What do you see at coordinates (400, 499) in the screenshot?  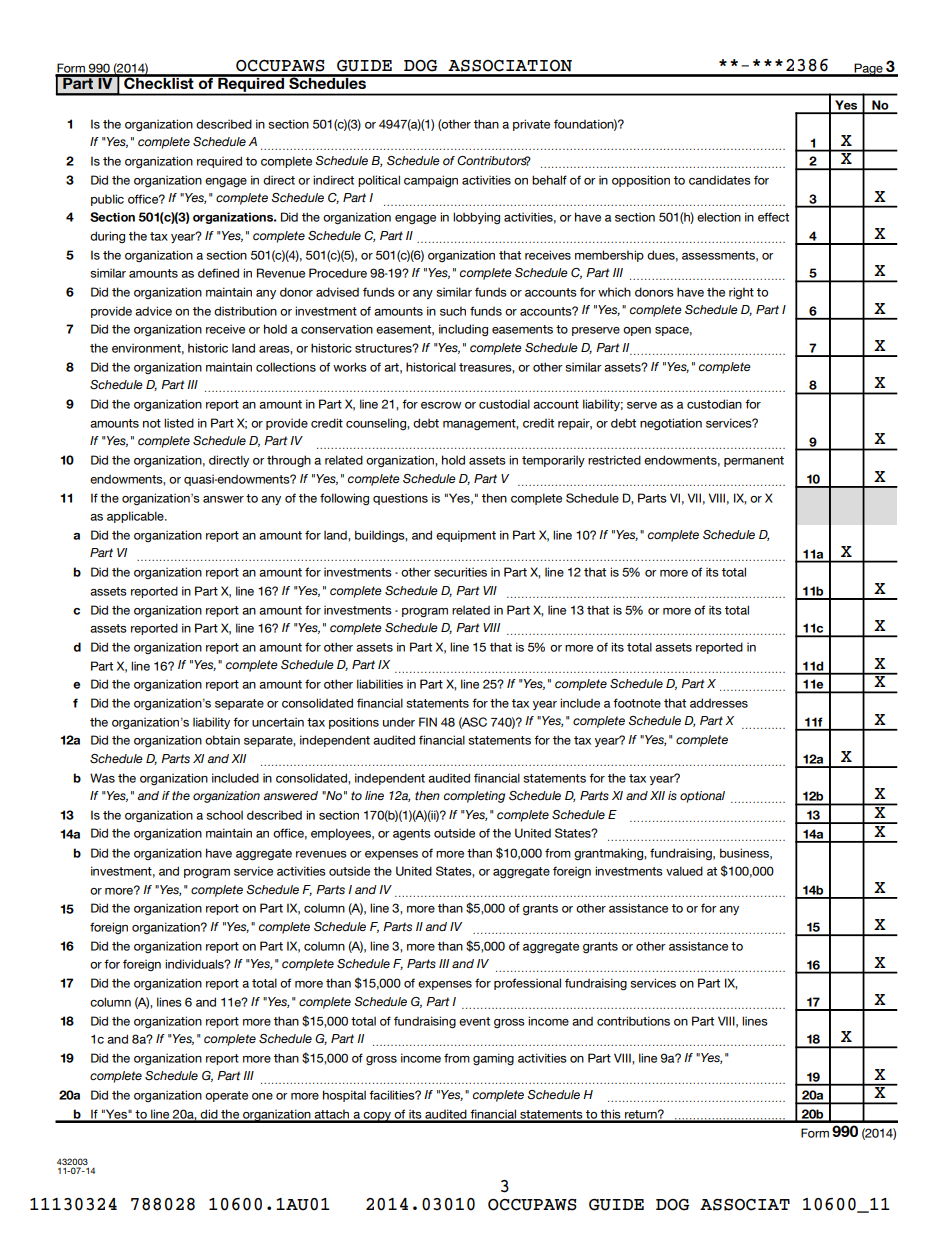 I see `questions` at bounding box center [400, 499].
